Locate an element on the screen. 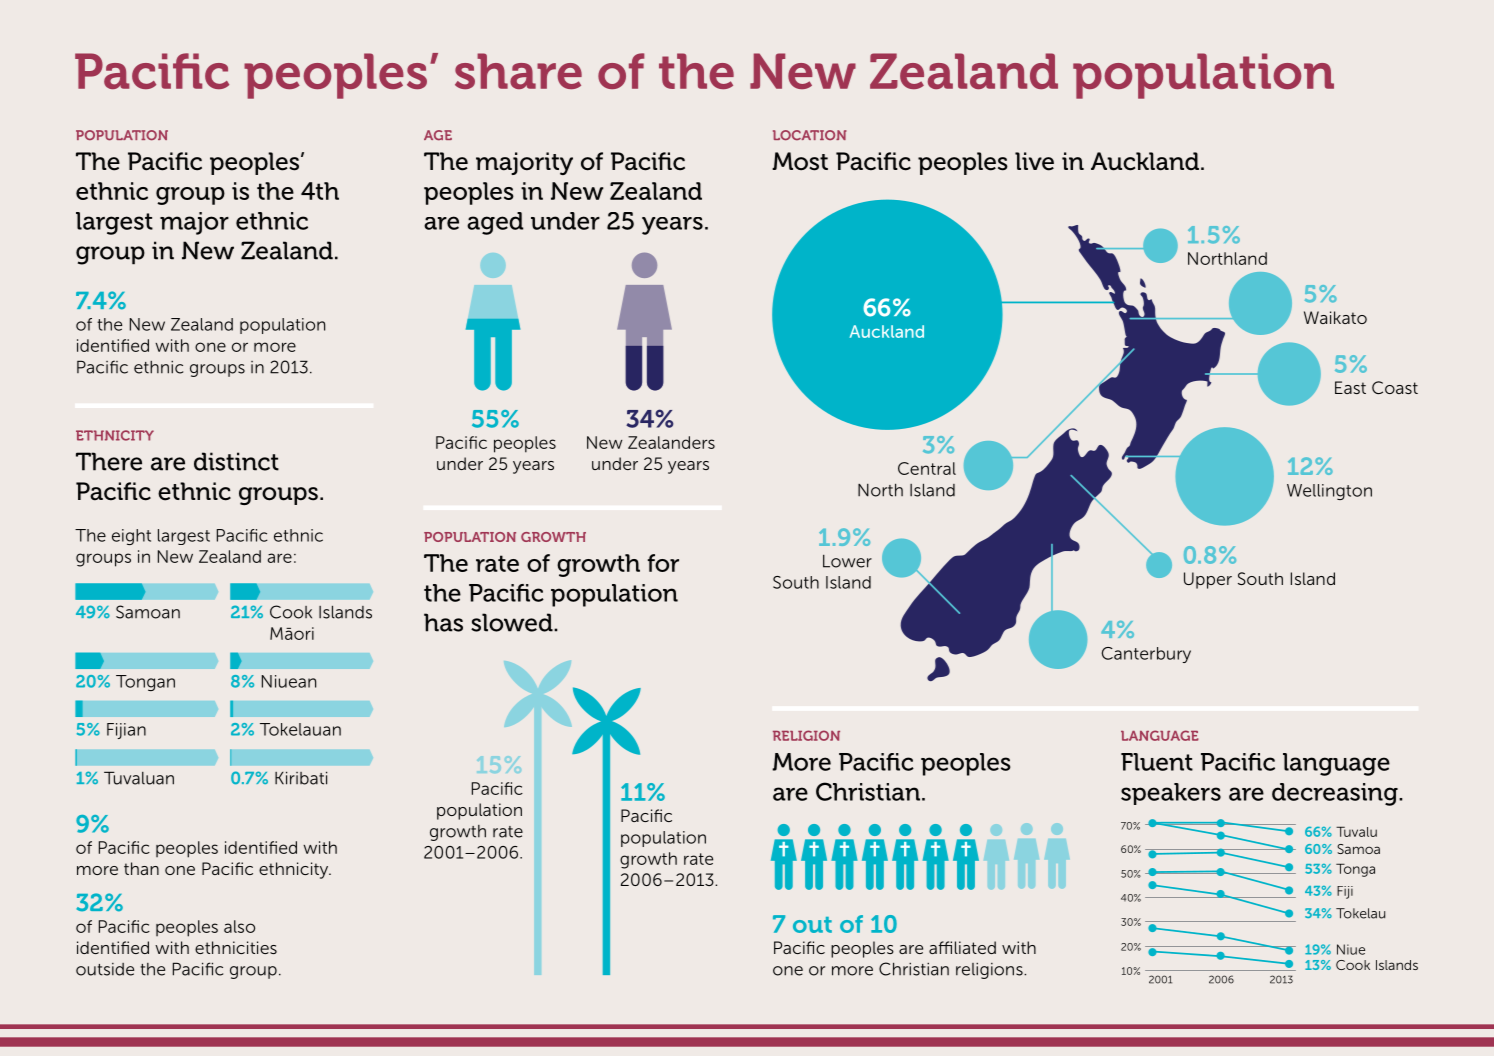  Waikato is located at coordinates (1335, 317).
